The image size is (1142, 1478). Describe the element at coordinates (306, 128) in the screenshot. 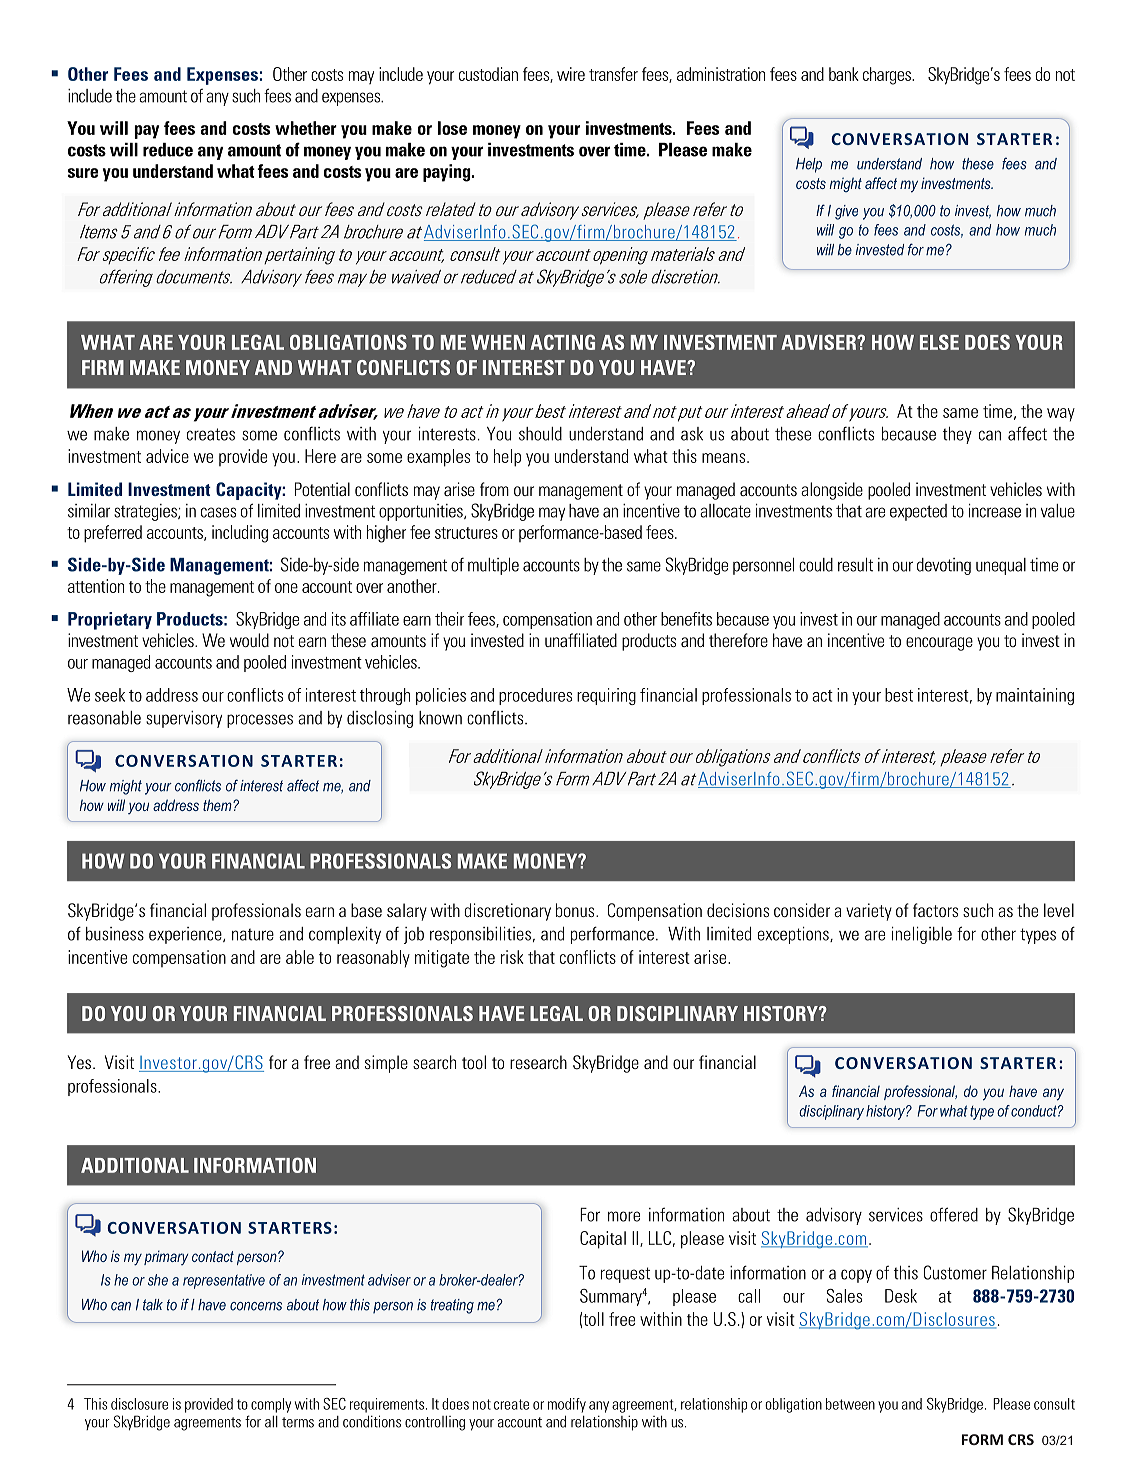

I see `whether` at that location.
